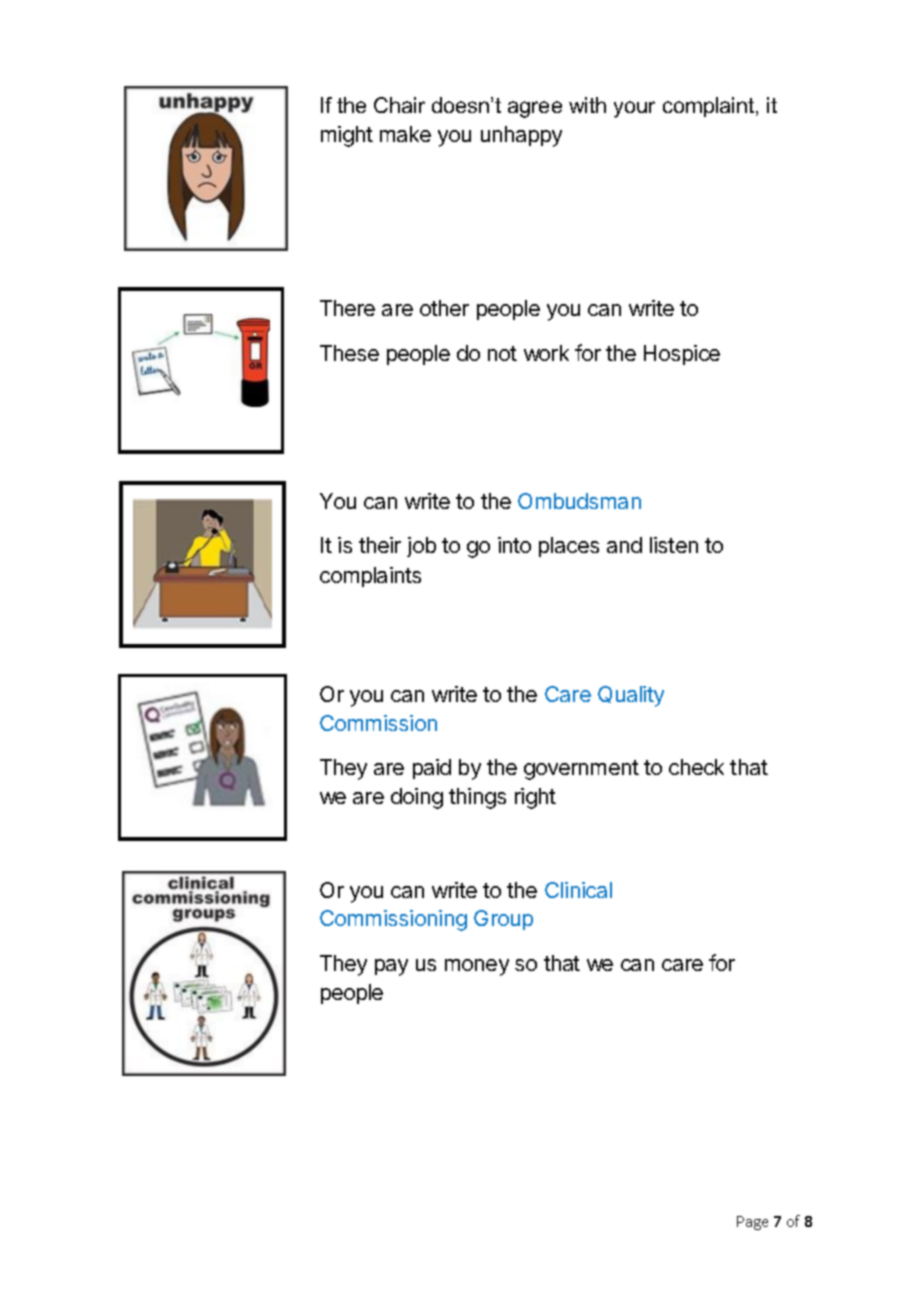 The height and width of the document is (1308, 924). What do you see at coordinates (752, 1223) in the document?
I see `Page` at bounding box center [752, 1223].
